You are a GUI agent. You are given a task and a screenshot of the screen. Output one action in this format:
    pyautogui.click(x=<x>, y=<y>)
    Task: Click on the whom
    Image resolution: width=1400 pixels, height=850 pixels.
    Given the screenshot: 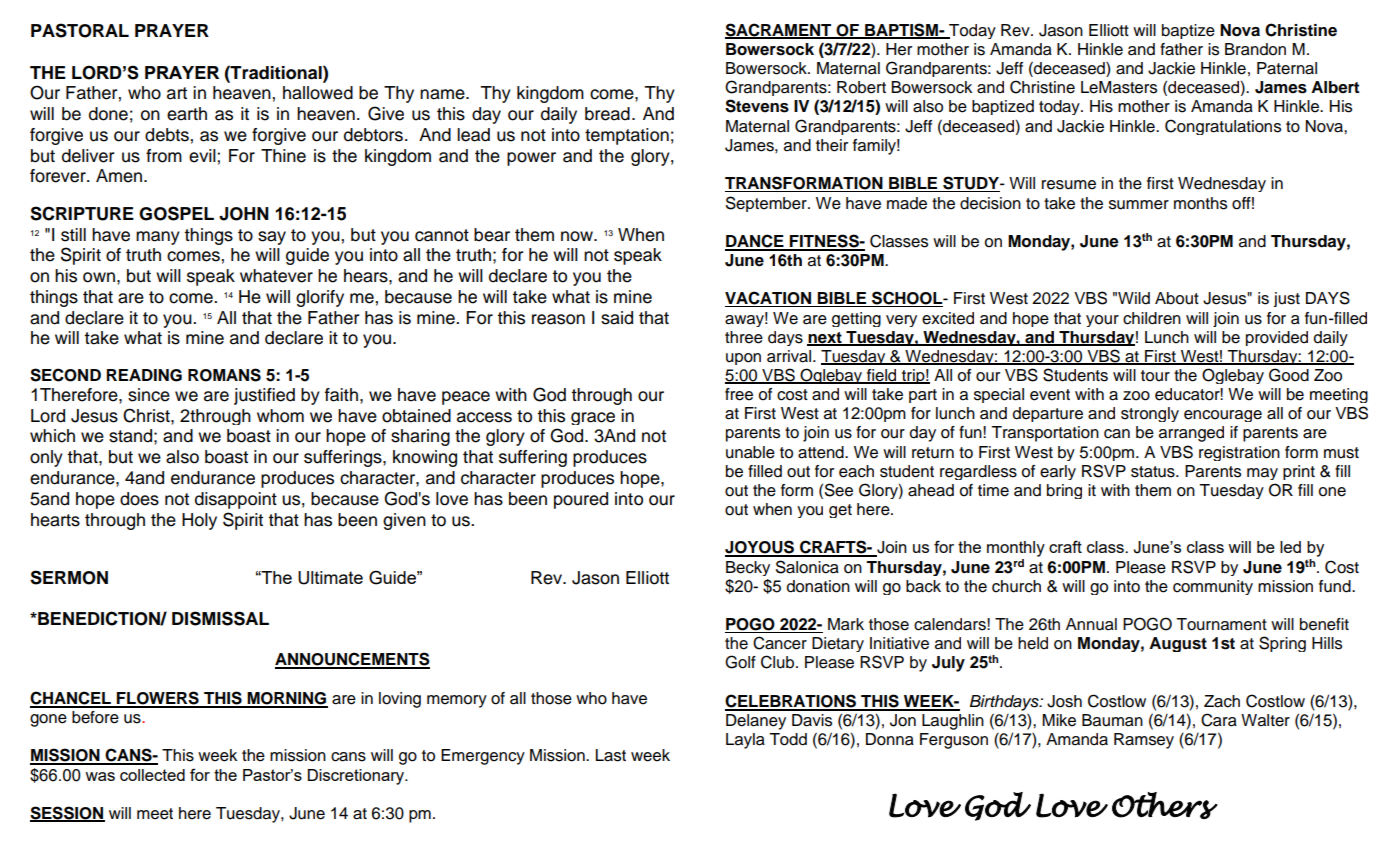 What is the action you would take?
    pyautogui.click(x=280, y=416)
